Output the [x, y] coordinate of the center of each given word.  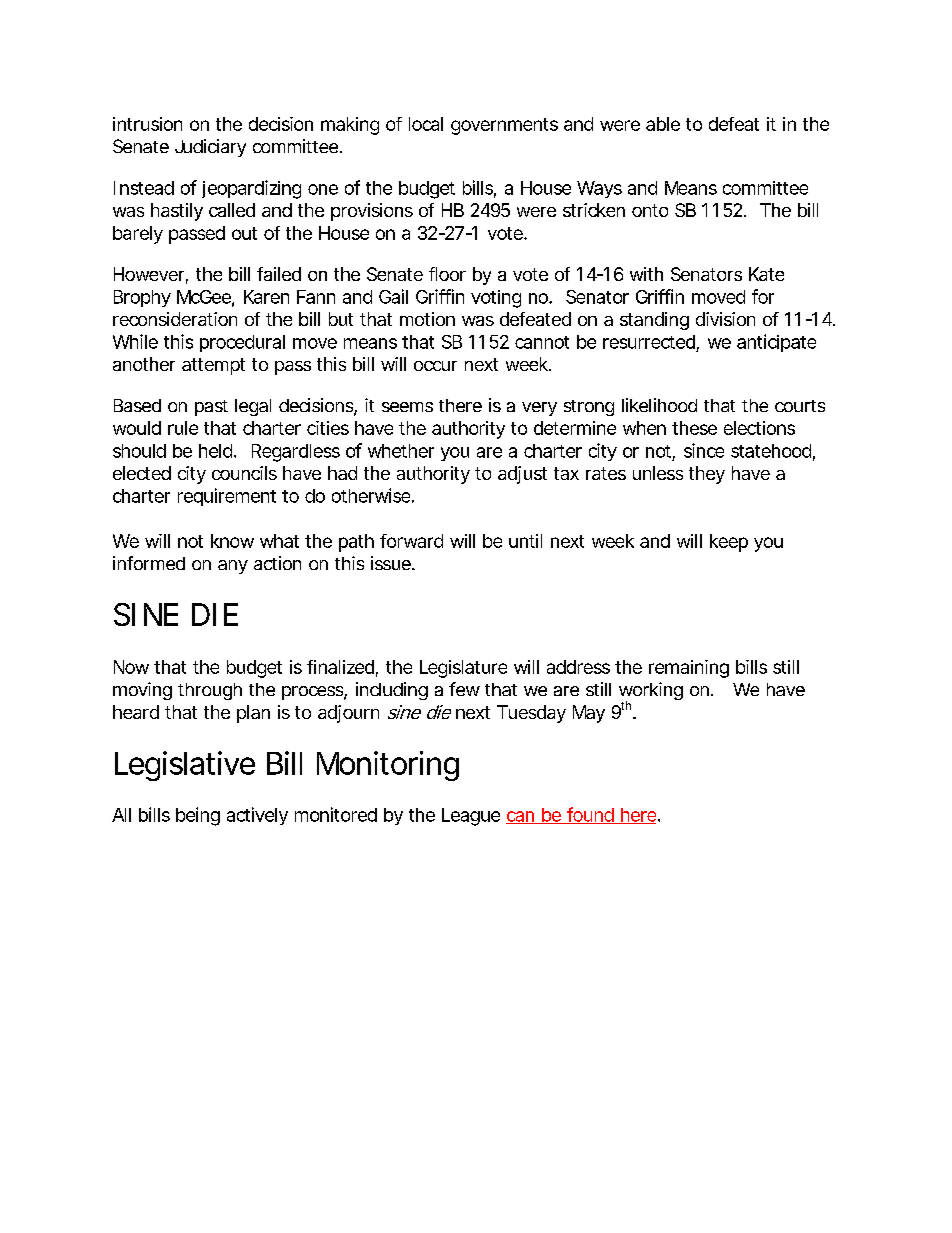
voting [496, 299]
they [707, 475]
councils [244, 473]
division [725, 319]
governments [504, 126]
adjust [522, 475]
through [210, 691]
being [198, 816]
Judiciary [210, 148]
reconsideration [175, 319]
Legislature [463, 669]
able [663, 124]
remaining [689, 669]
